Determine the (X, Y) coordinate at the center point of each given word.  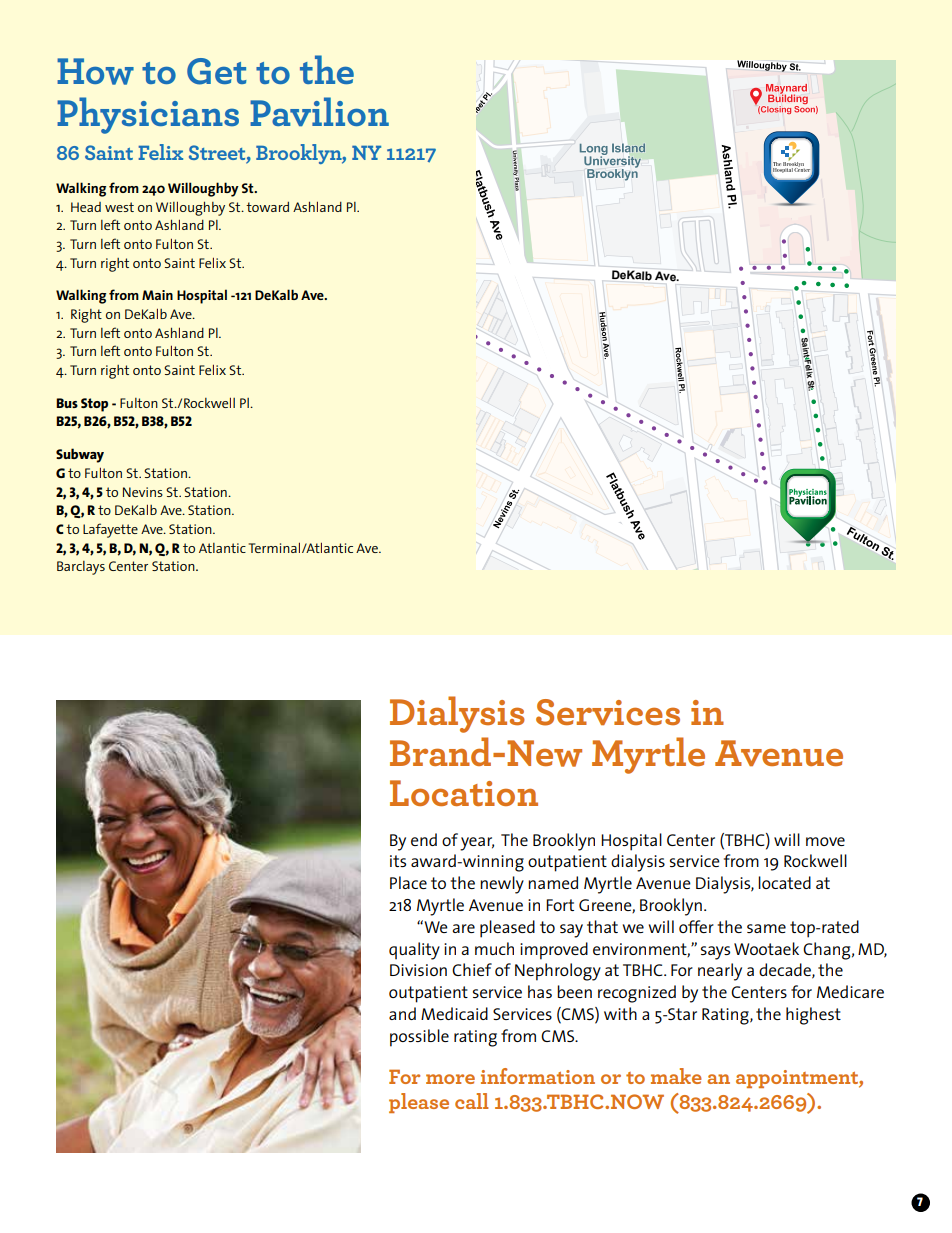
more (450, 1079)
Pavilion (319, 111)
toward (267, 207)
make (676, 1076)
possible (419, 1038)
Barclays (81, 568)
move (825, 841)
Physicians (148, 115)
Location (464, 793)
